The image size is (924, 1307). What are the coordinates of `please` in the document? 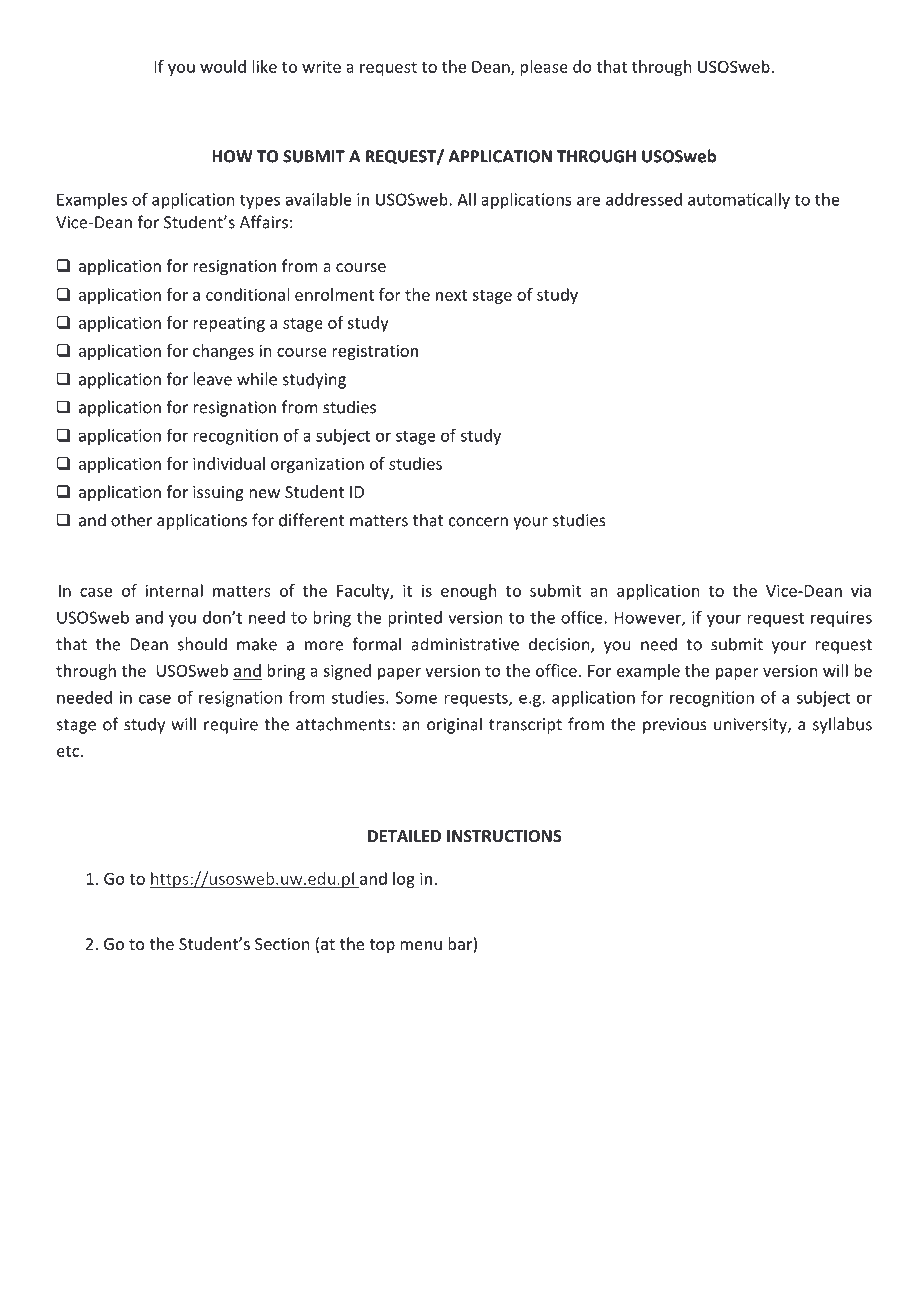 It's located at (544, 68).
